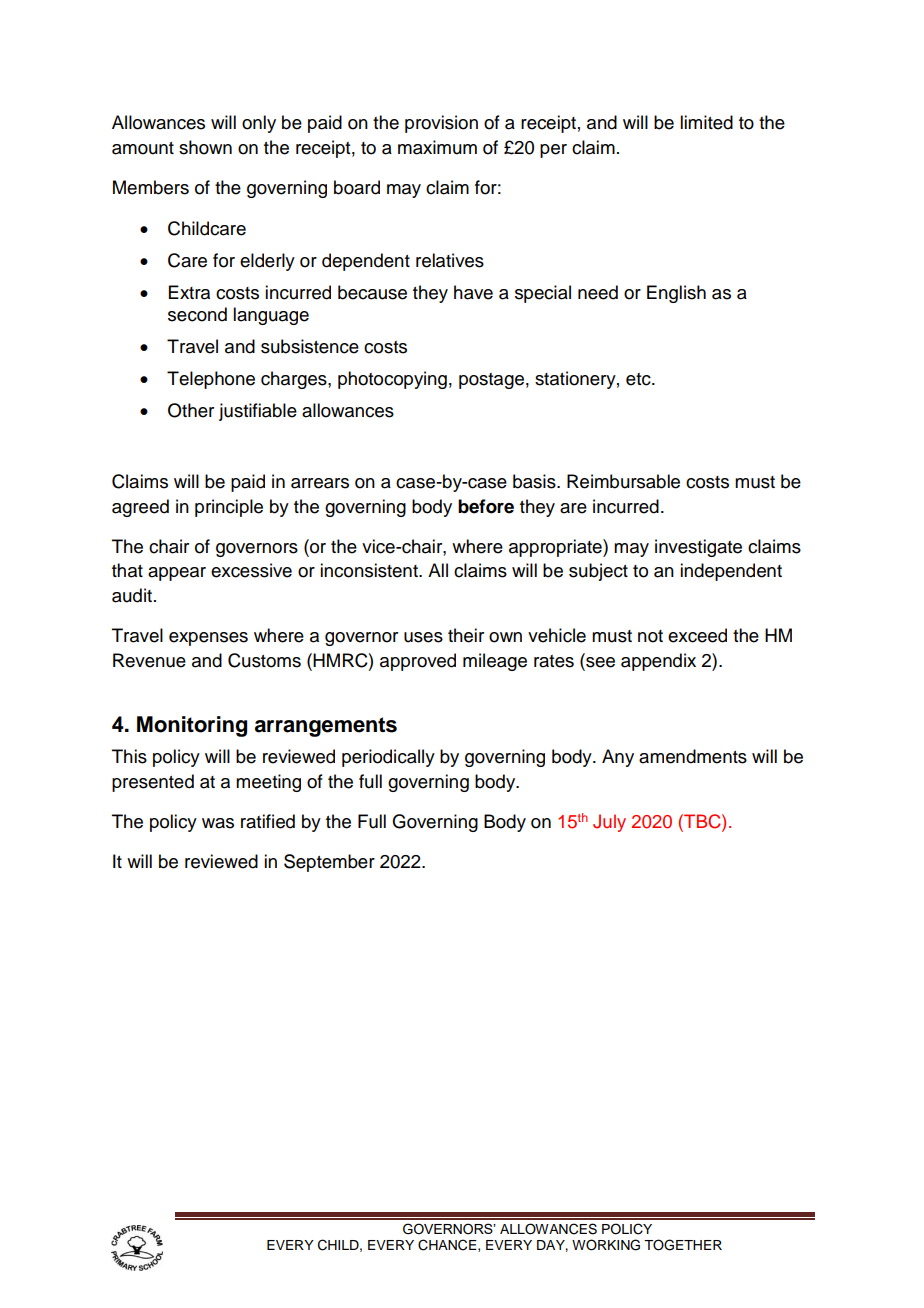  Describe the element at coordinates (658, 662) in the document. I see `appendix` at that location.
